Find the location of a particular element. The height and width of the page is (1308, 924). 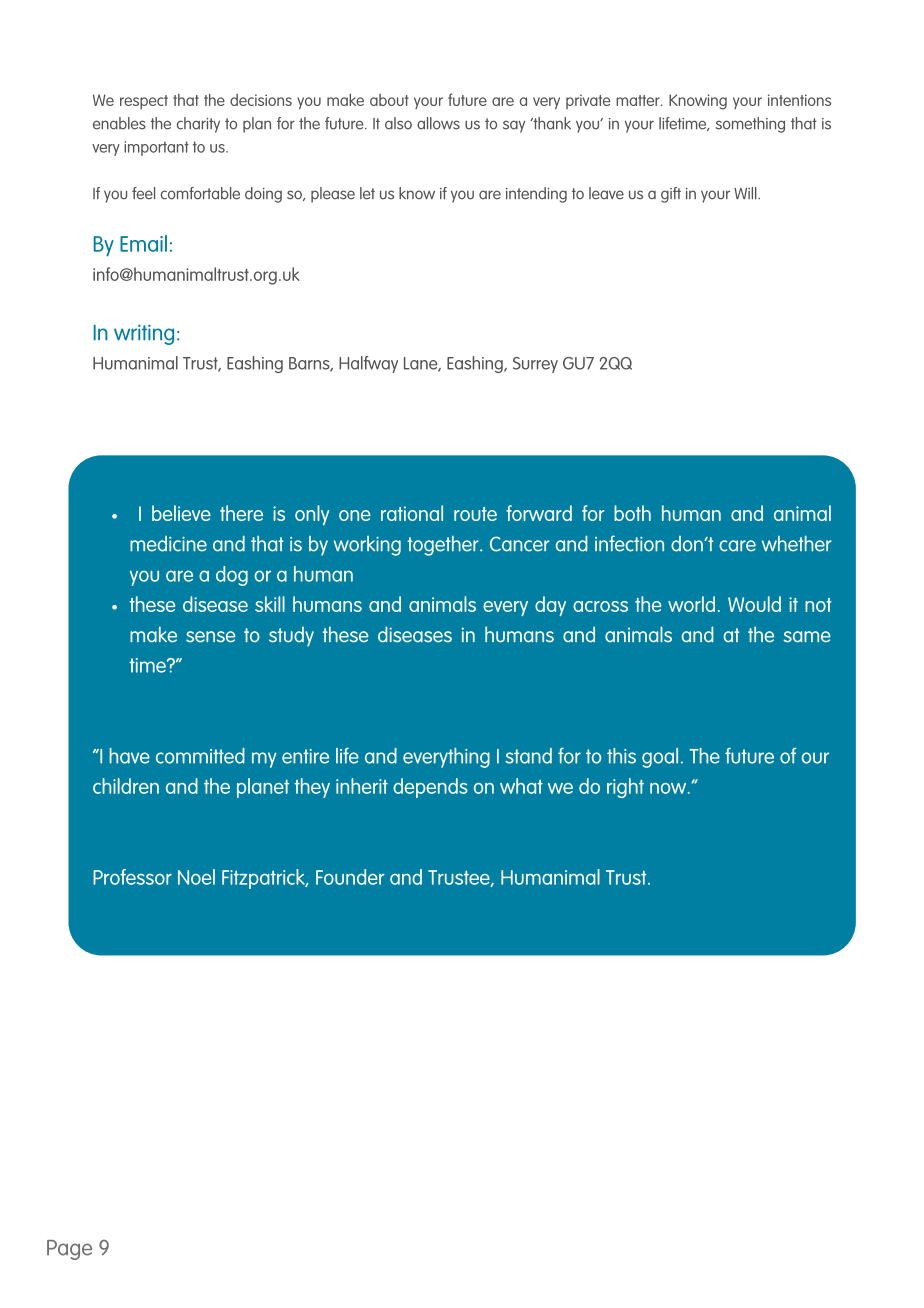

allows is located at coordinates (438, 123).
